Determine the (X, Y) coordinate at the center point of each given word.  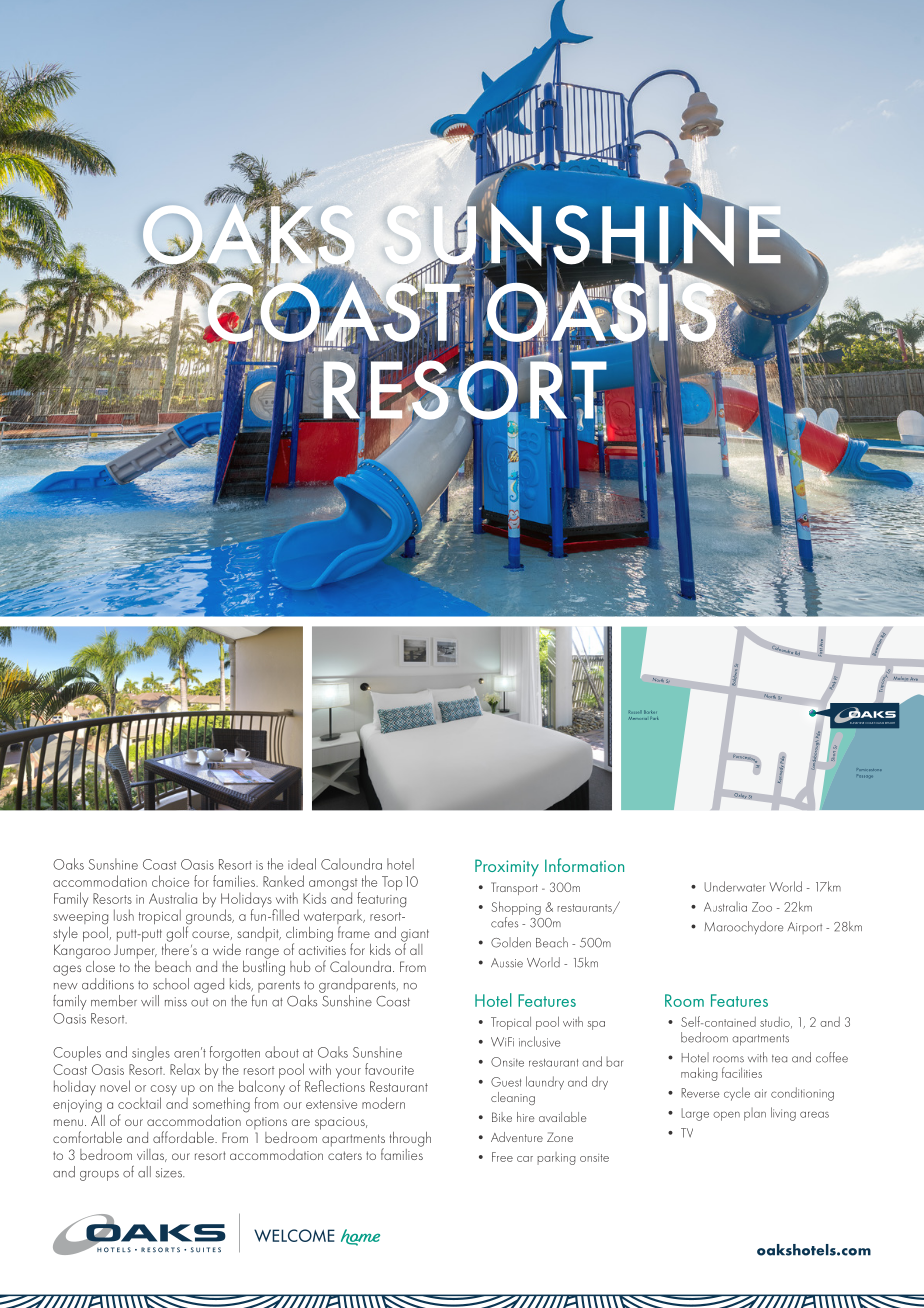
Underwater (734, 886)
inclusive (539, 1041)
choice (170, 881)
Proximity (507, 867)
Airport (804, 928)
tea (779, 1059)
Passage (866, 776)
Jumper (135, 952)
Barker (650, 712)
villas (152, 1155)
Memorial (638, 718)
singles (151, 1053)
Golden (511, 942)
